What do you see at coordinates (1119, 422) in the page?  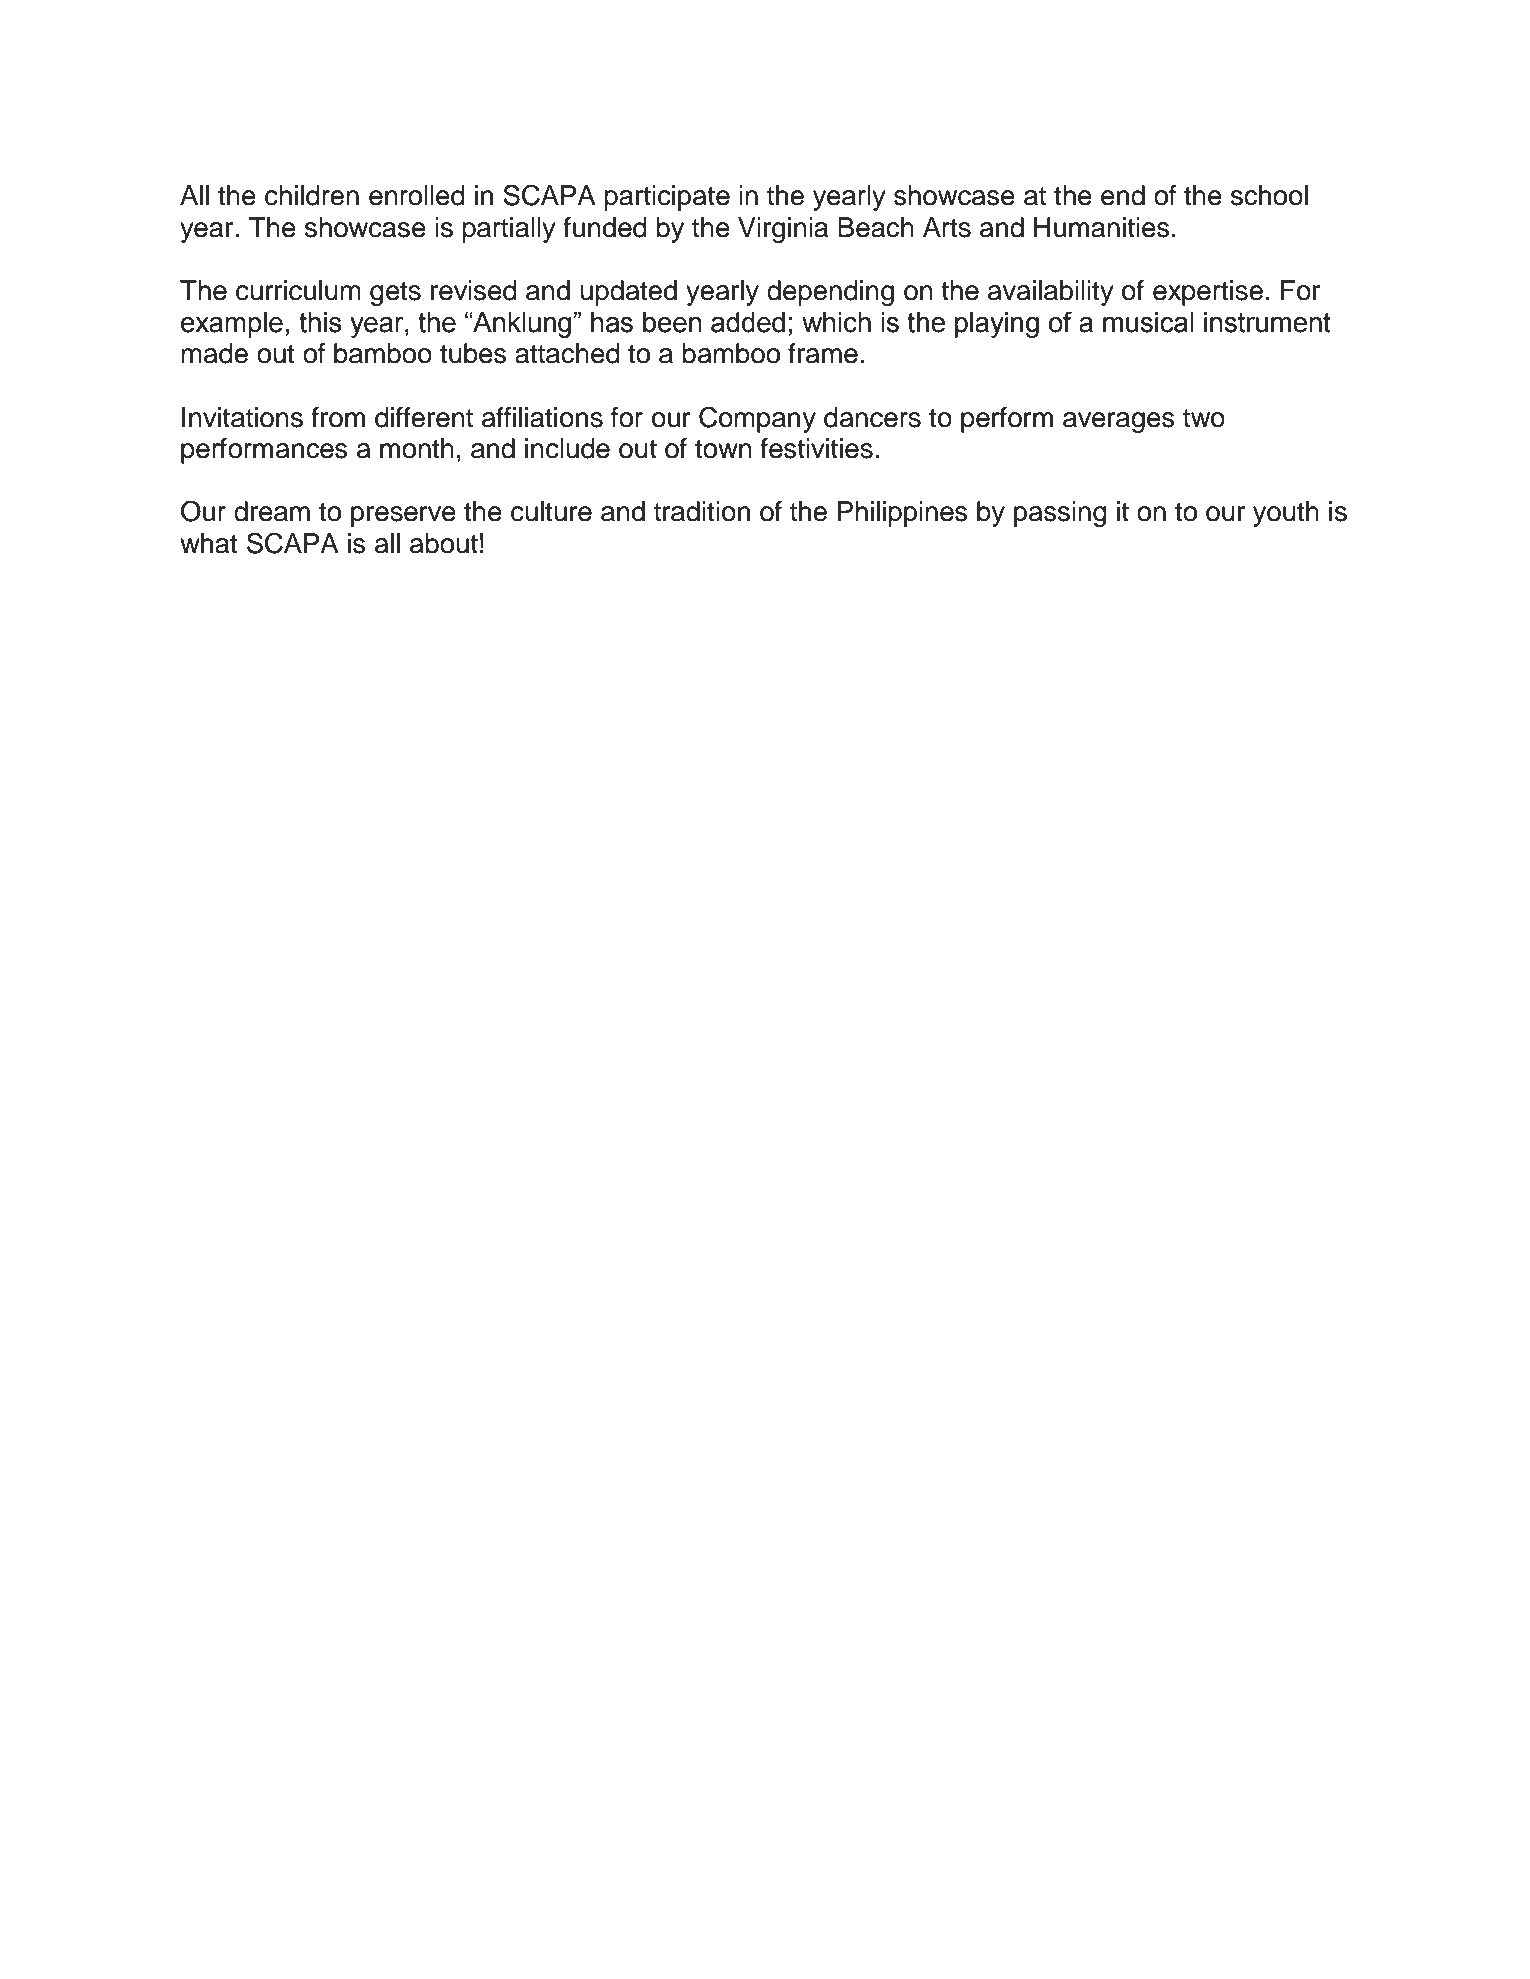 I see `averages` at bounding box center [1119, 422].
